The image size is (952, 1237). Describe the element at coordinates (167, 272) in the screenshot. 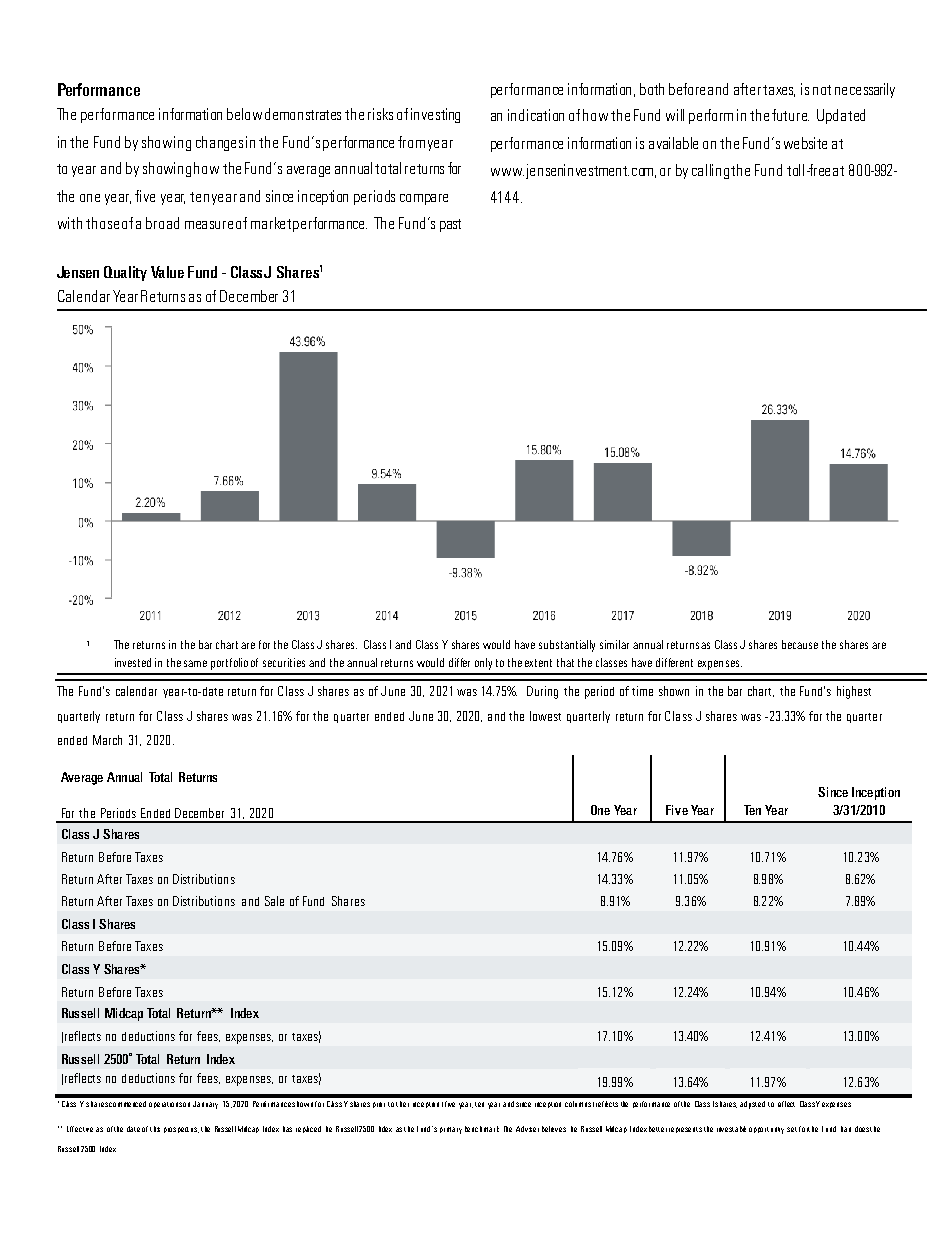

I see `Value` at that location.
